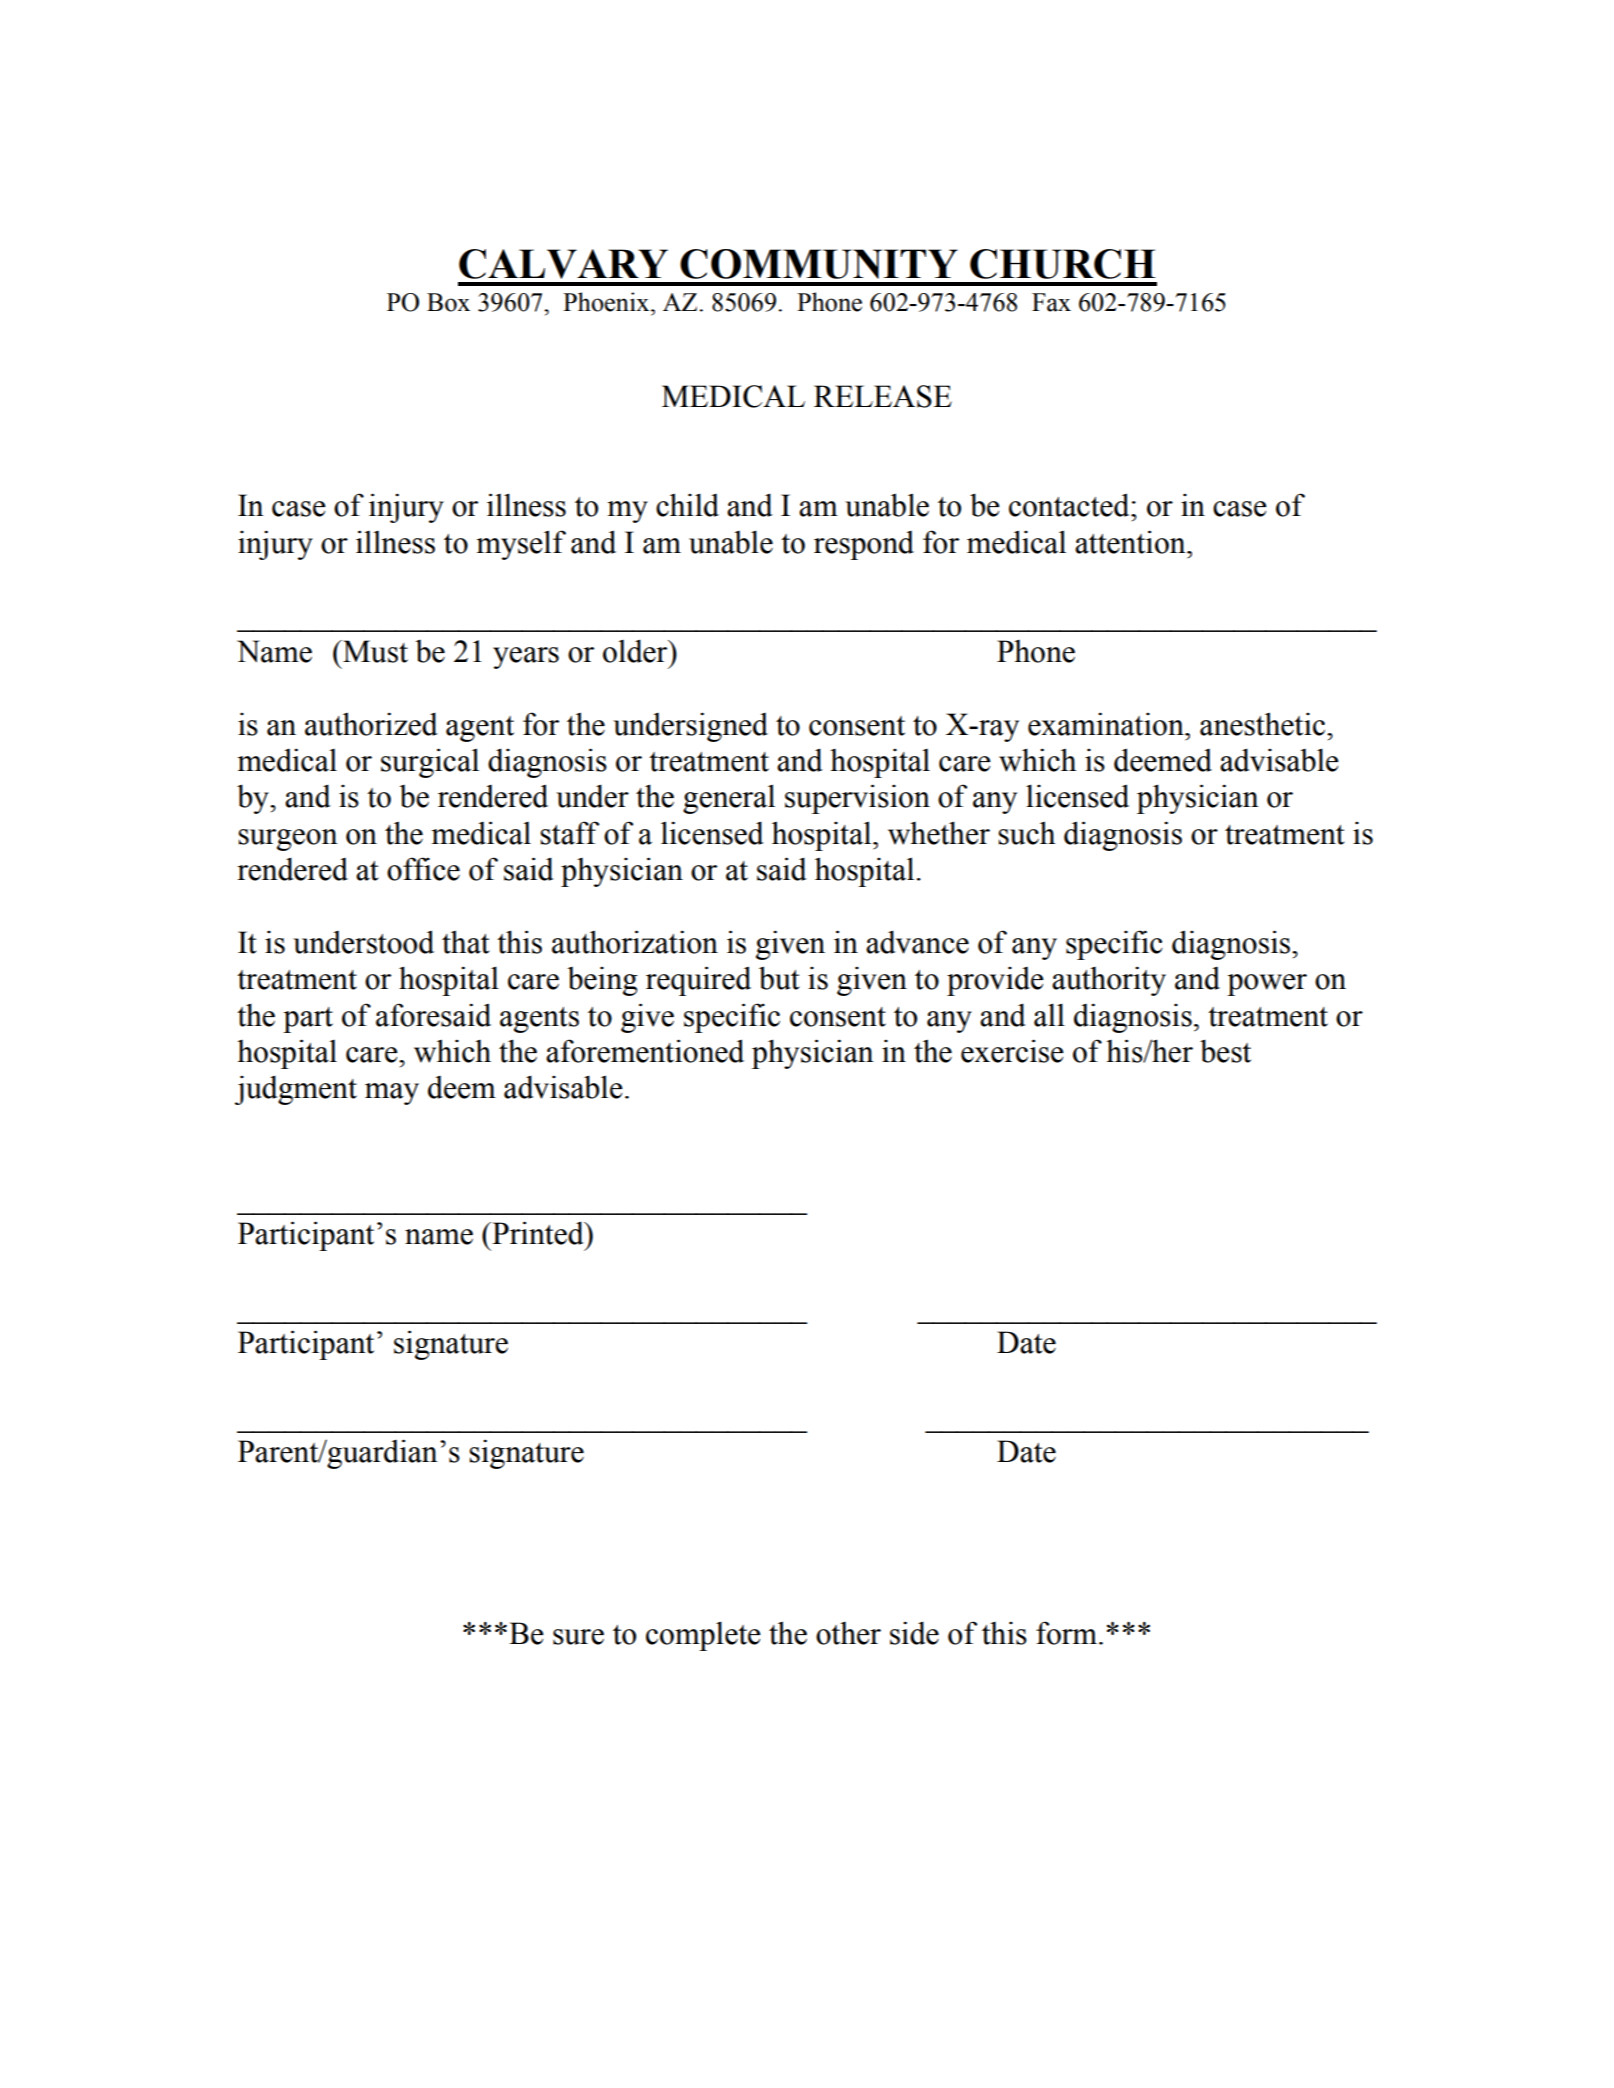  What do you see at coordinates (645, 1051) in the document?
I see `aforementioned` at bounding box center [645, 1051].
